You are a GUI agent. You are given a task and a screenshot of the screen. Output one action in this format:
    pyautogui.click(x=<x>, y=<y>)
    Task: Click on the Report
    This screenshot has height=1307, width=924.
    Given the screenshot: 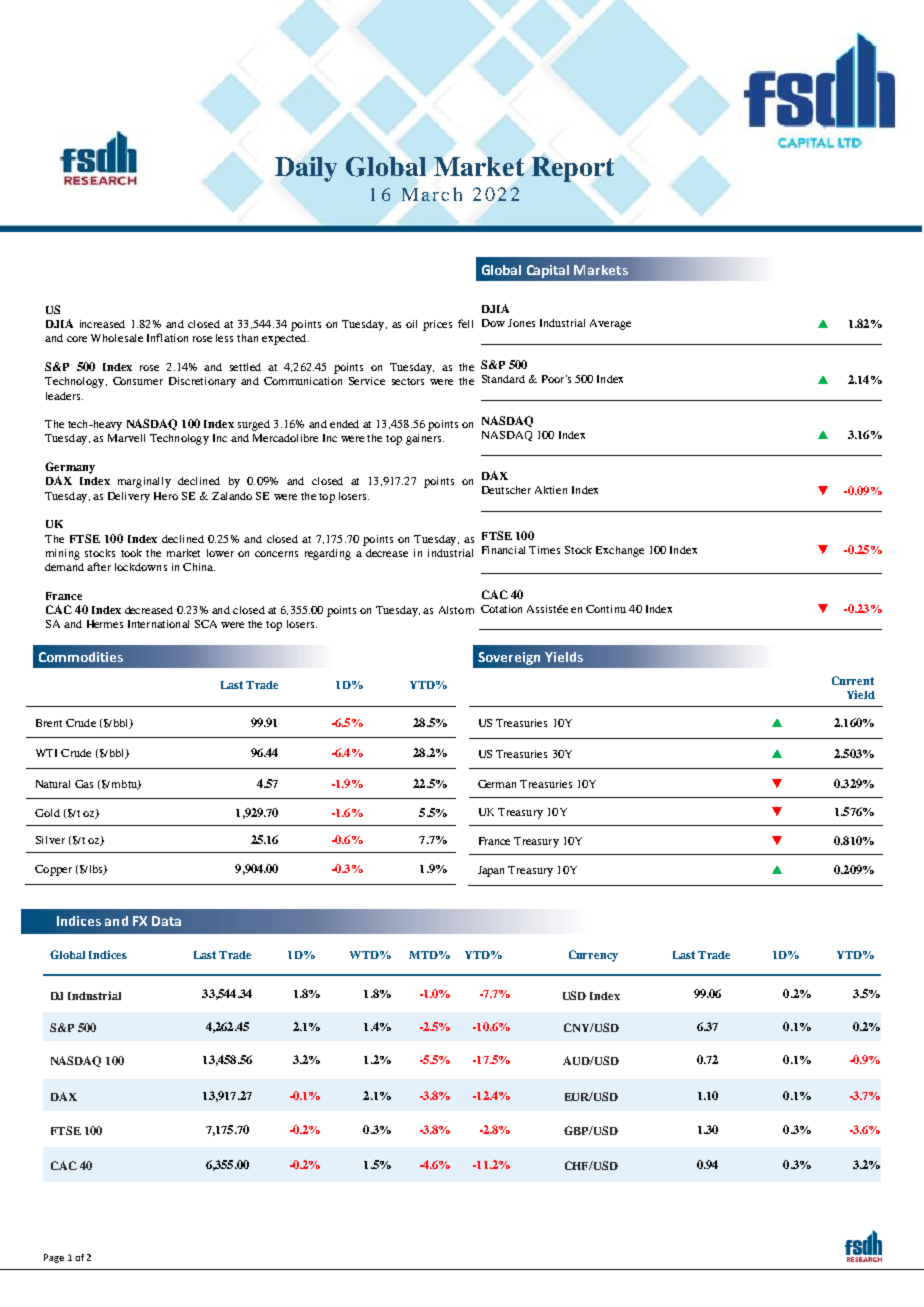 What is the action you would take?
    pyautogui.click(x=573, y=169)
